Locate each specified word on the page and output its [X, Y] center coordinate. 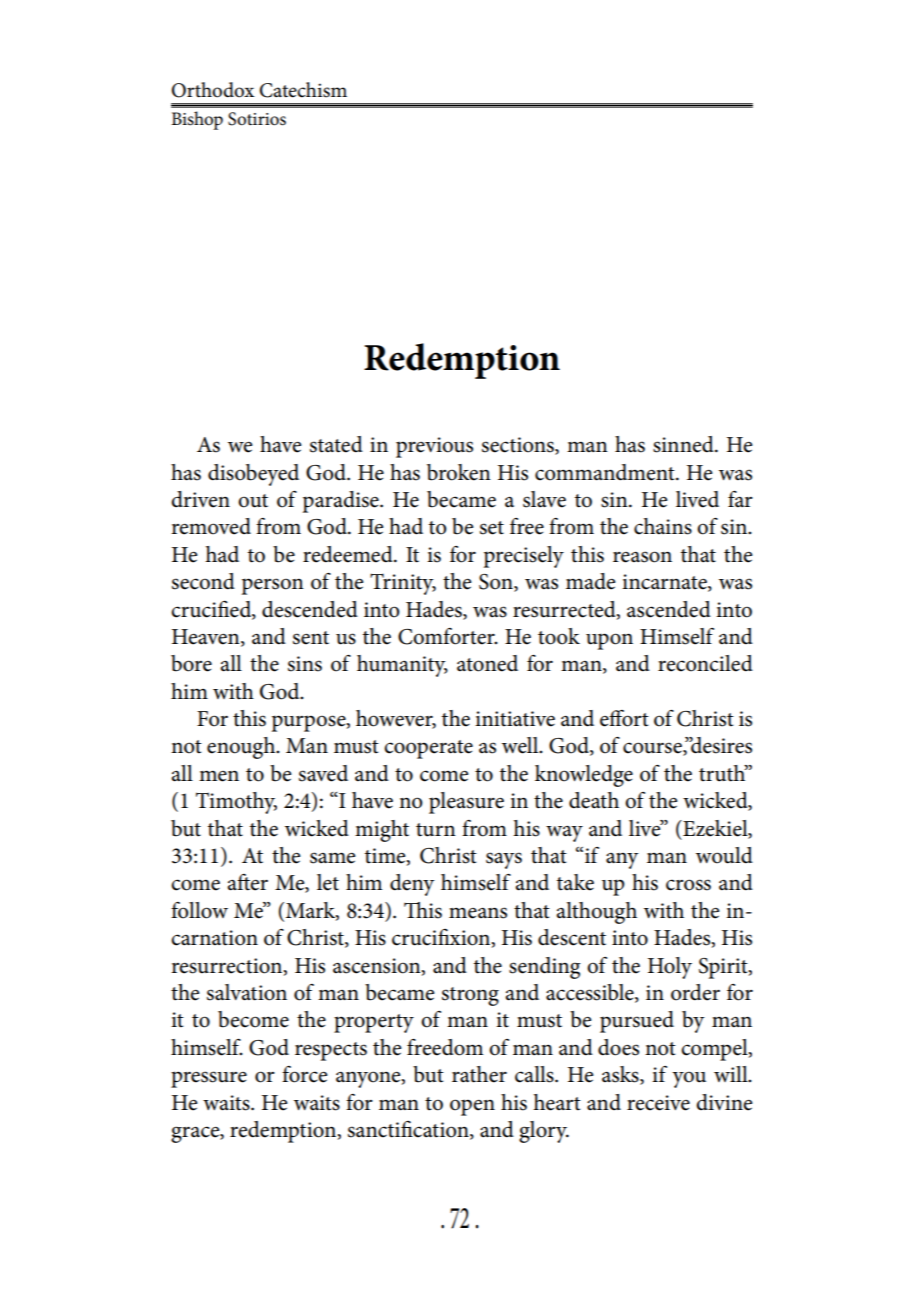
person [273, 586]
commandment [606, 472]
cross [688, 885]
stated [336, 444]
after [247, 882]
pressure [209, 1079]
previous [434, 447]
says [504, 860]
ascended [669, 609]
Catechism [303, 90]
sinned [684, 444]
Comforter [447, 636]
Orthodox [213, 90]
